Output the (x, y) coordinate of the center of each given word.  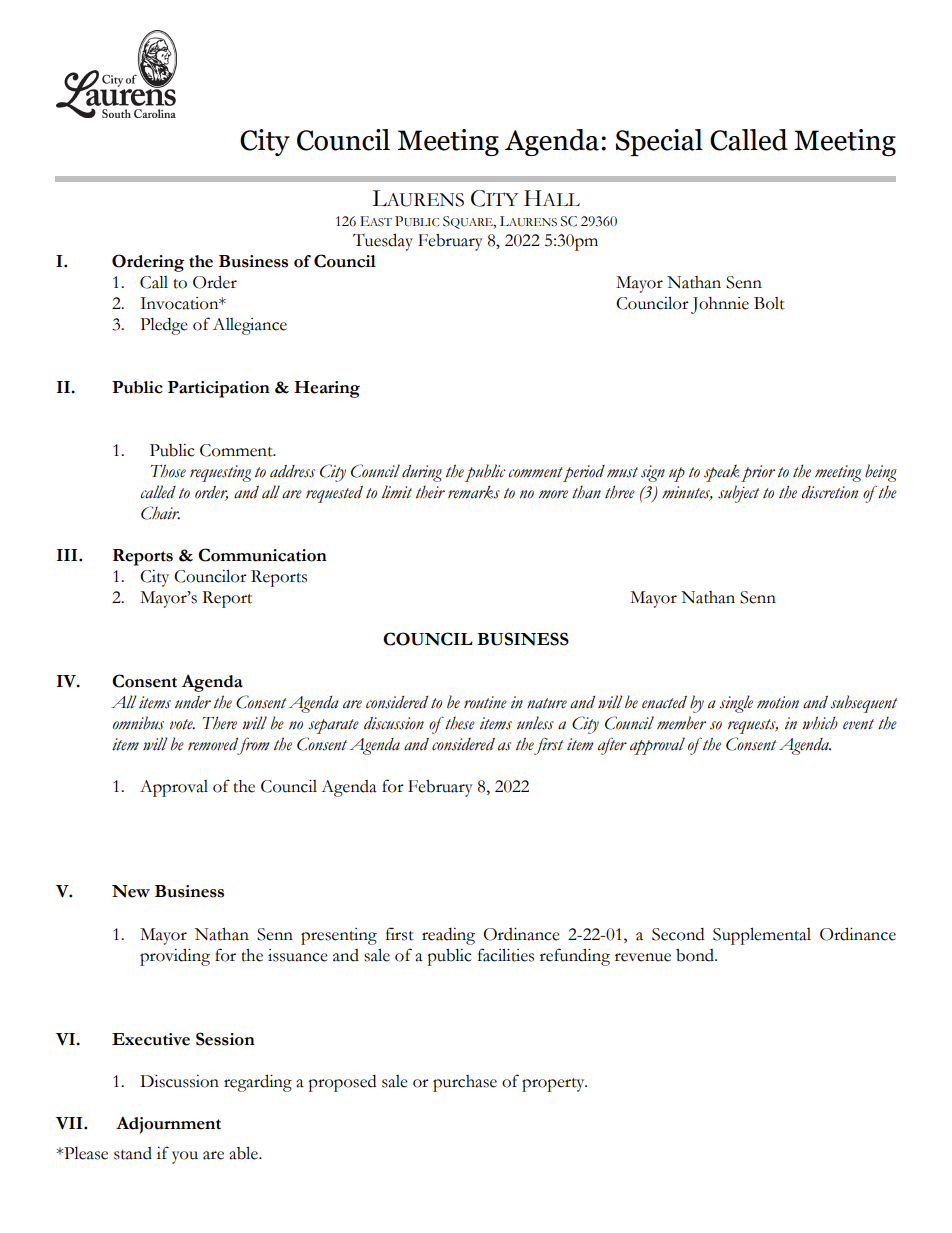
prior (758, 473)
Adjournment (168, 1125)
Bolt (769, 303)
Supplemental (762, 936)
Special (659, 142)
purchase (465, 1083)
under (193, 702)
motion (778, 702)
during (422, 473)
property (554, 1085)
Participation (219, 389)
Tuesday (383, 242)
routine (485, 702)
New (131, 891)
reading (448, 936)
